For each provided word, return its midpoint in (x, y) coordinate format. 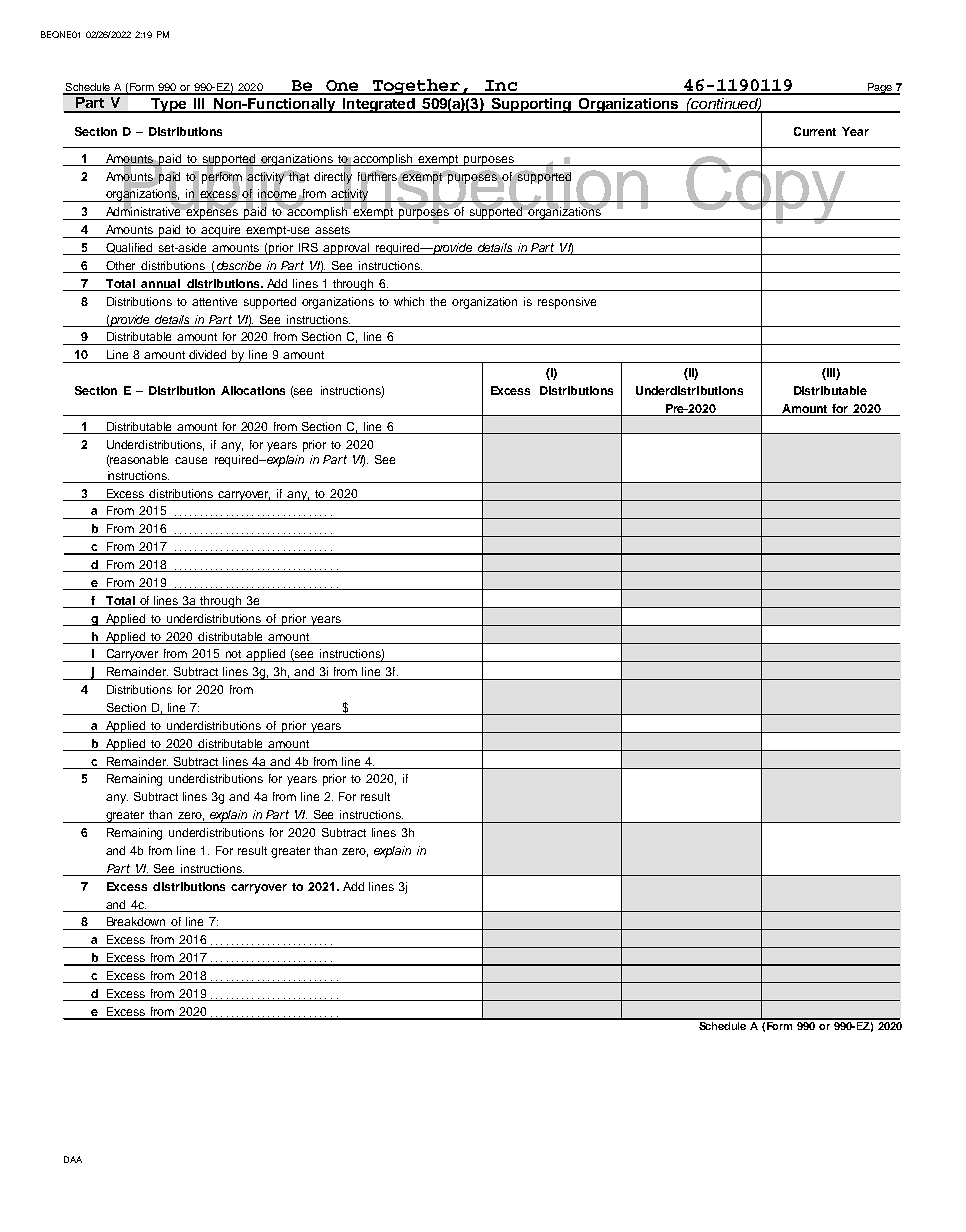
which (409, 301)
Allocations (253, 390)
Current (815, 131)
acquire (222, 231)
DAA (73, 1159)
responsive (567, 303)
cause (191, 460)
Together (416, 87)
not (233, 654)
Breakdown (136, 921)
